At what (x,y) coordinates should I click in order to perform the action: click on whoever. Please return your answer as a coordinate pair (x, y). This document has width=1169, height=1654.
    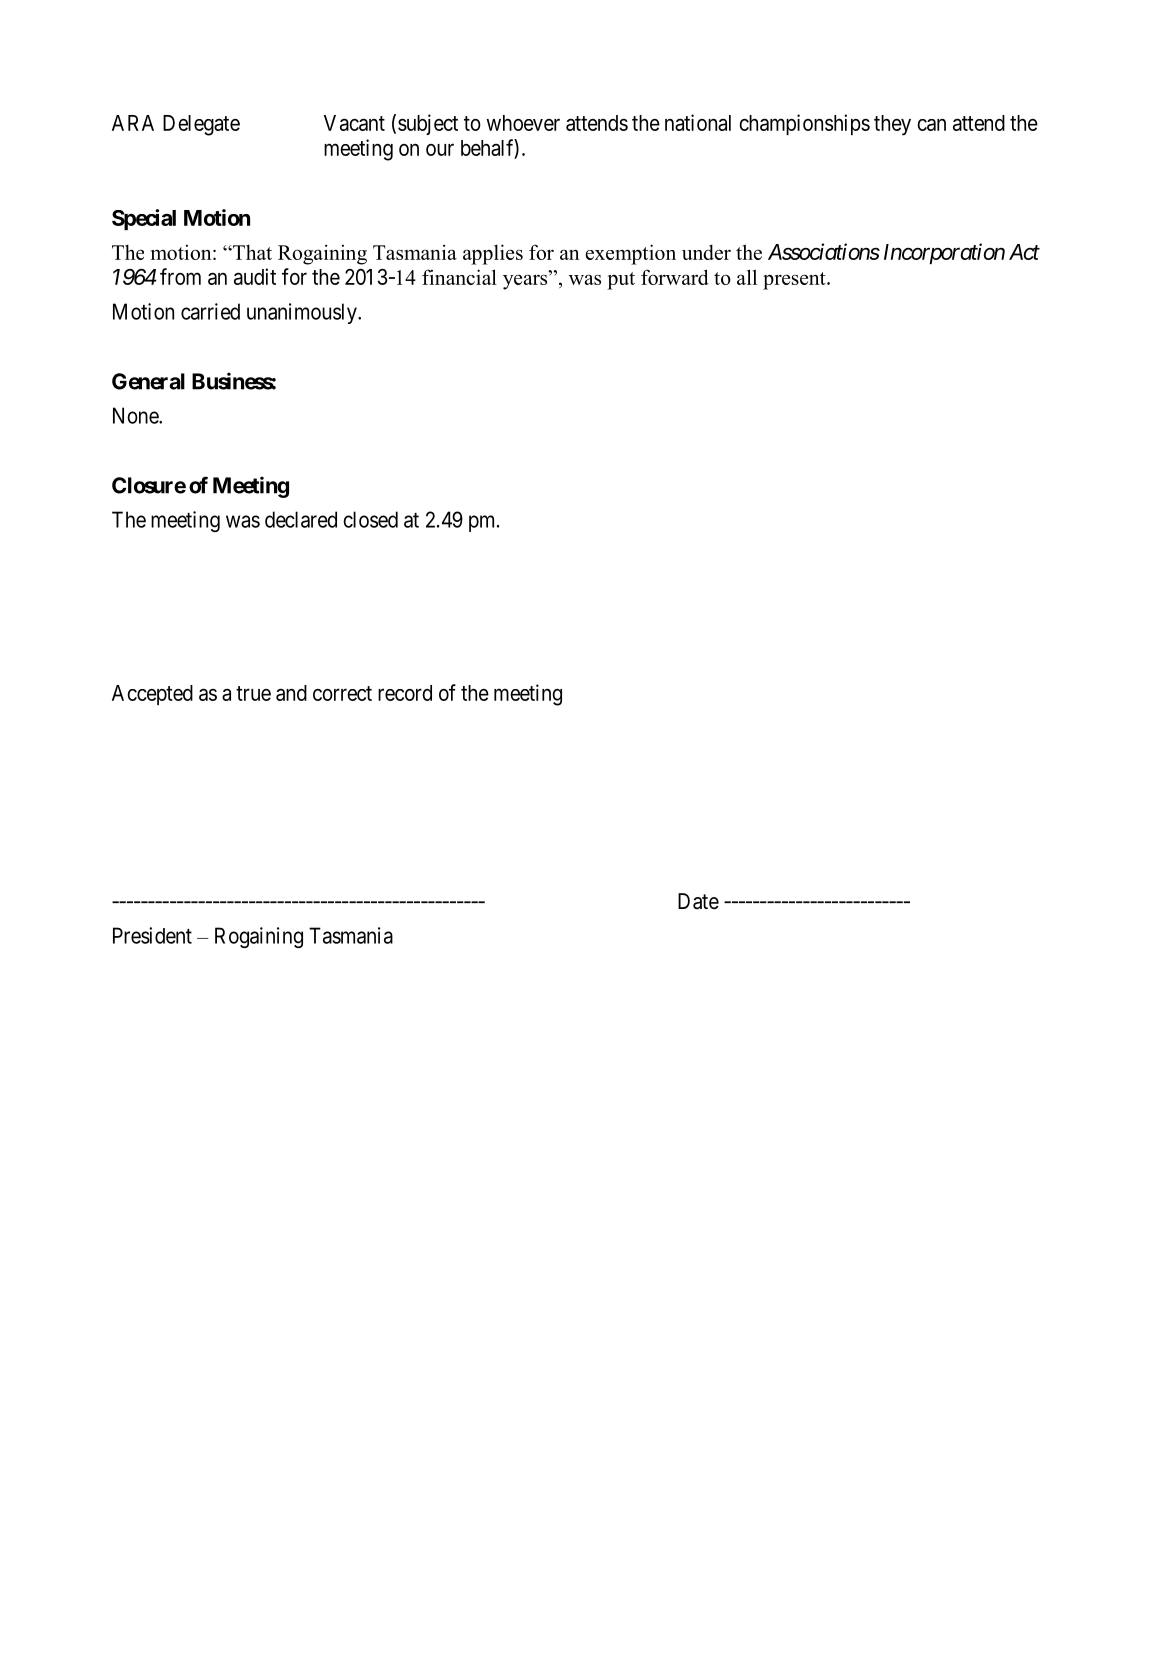
    Looking at the image, I should click on (523, 123).
